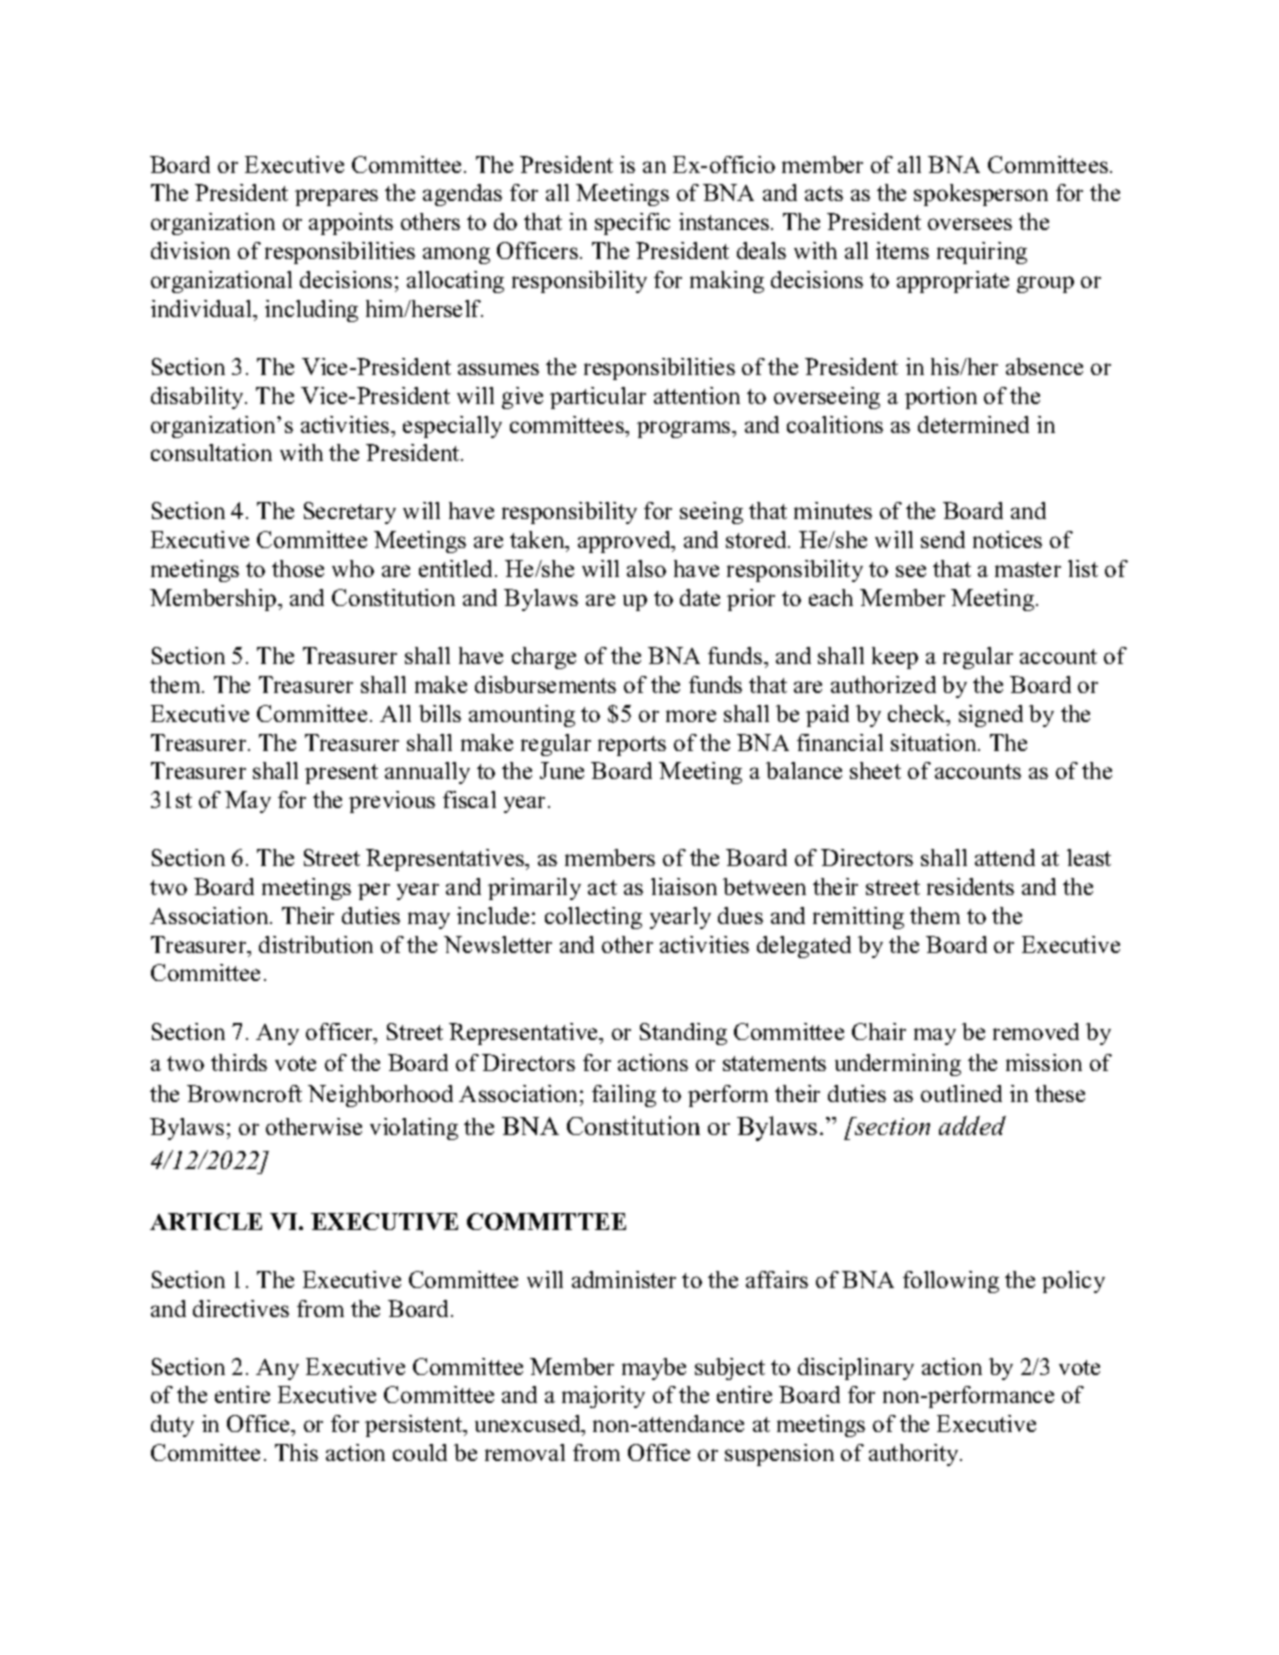 Image resolution: width=1279 pixels, height=1655 pixels. I want to click on previous, so click(392, 802).
